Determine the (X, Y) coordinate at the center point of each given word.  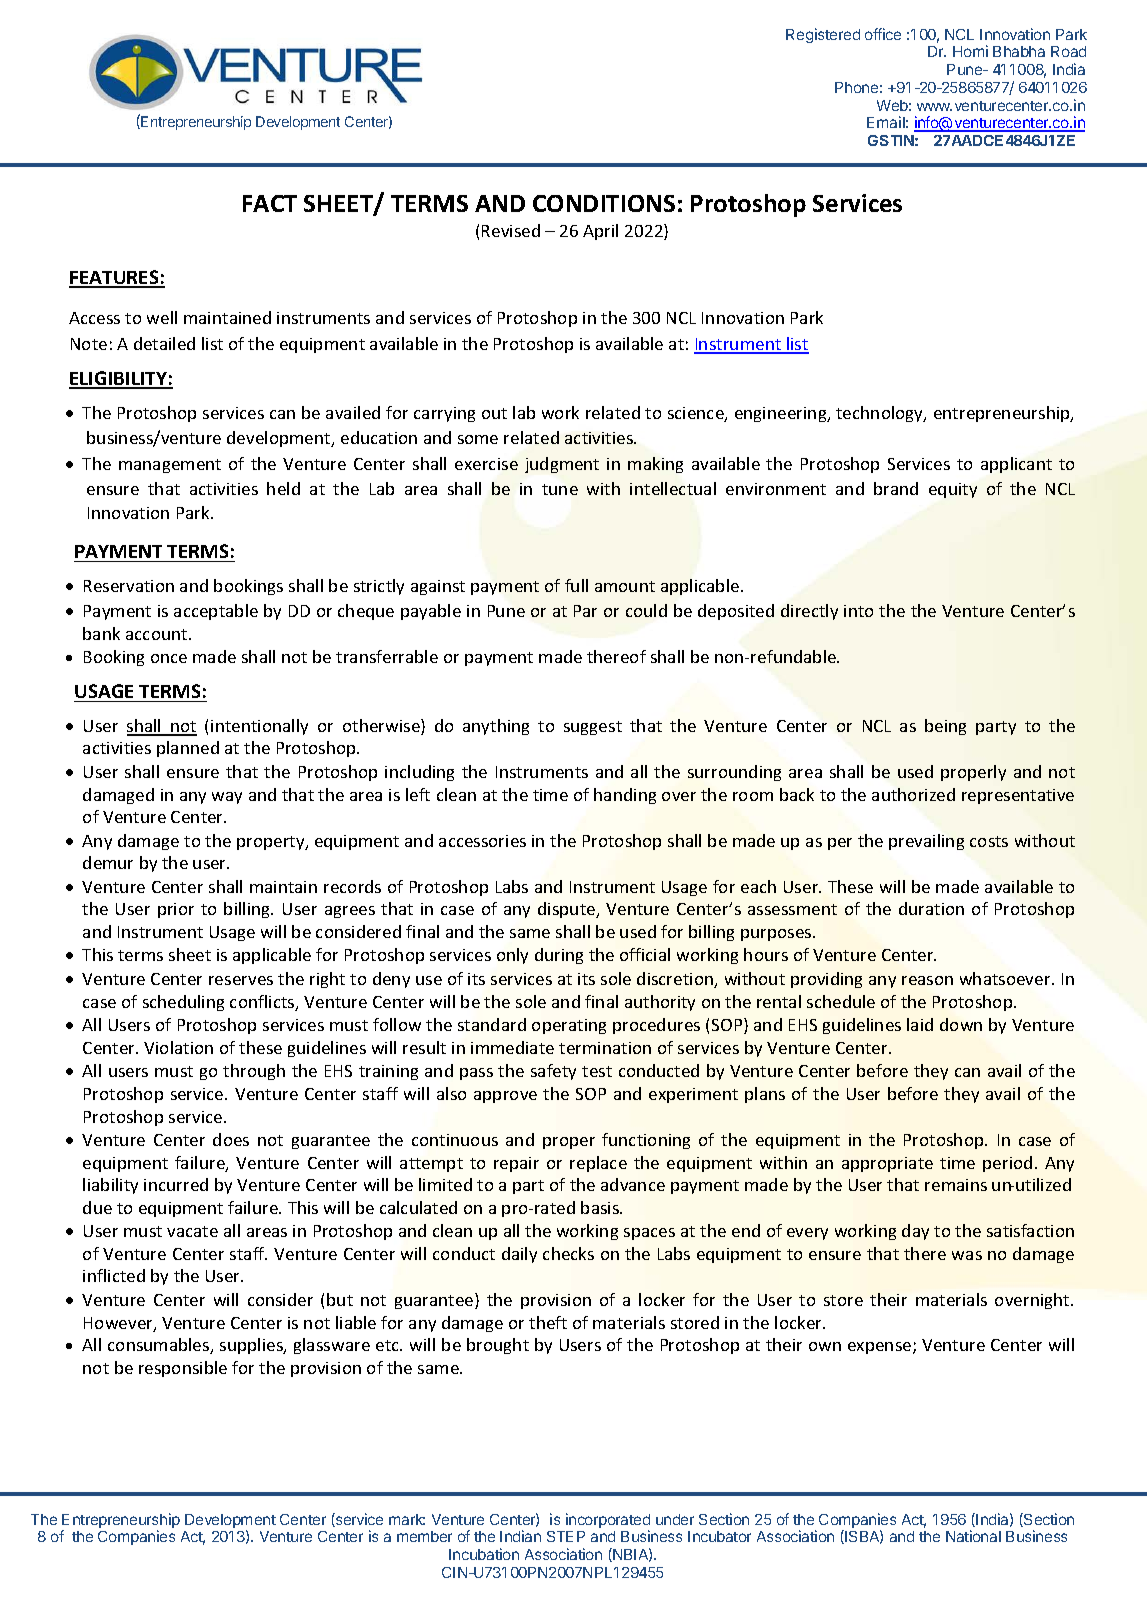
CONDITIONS (604, 203)
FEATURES (115, 278)
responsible (183, 1369)
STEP (566, 1536)
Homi (970, 51)
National (973, 1536)
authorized (913, 794)
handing (625, 796)
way (227, 798)
